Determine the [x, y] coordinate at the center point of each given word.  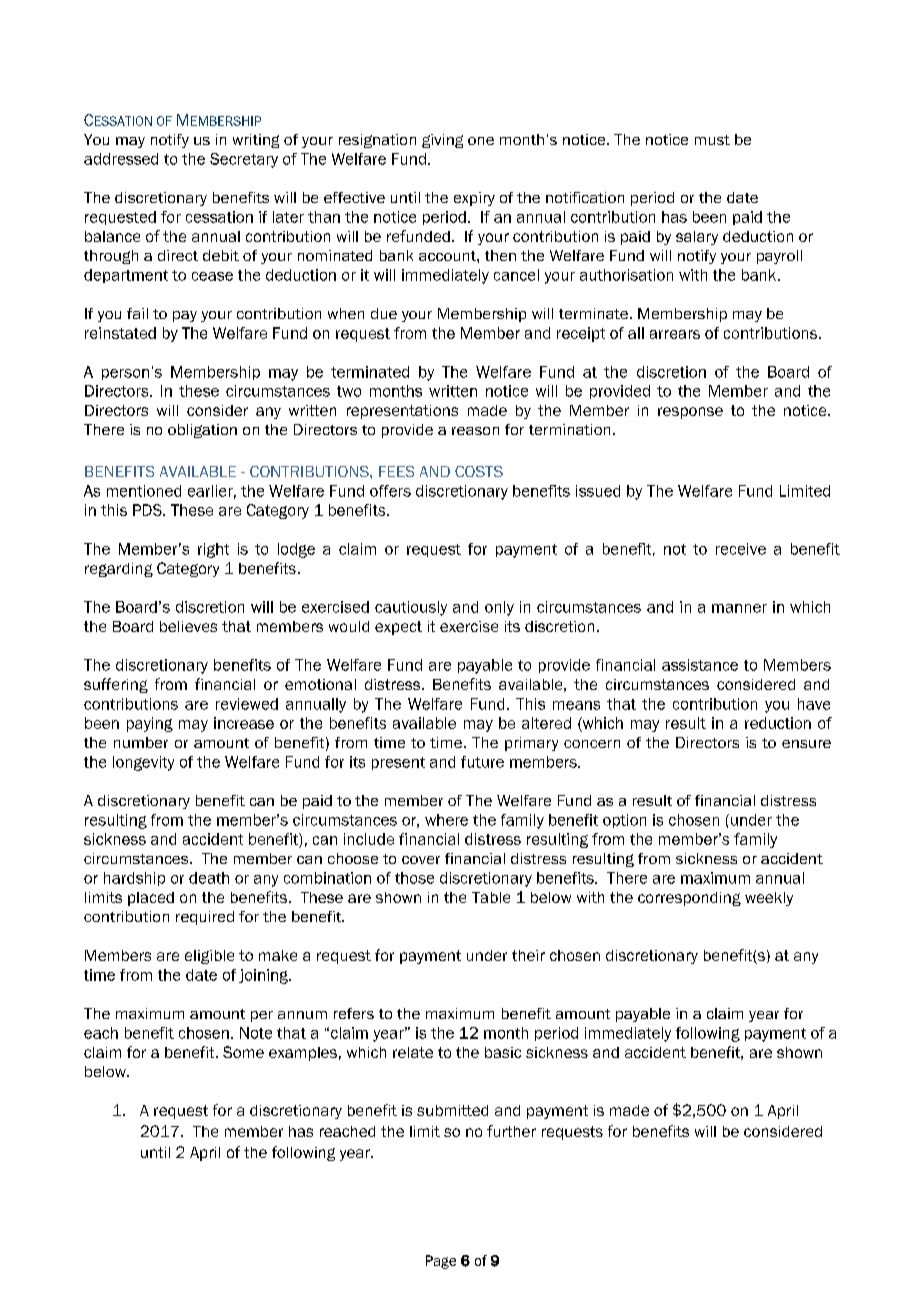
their [528, 955]
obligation [202, 431]
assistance [700, 665]
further [511, 1131]
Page [441, 1262]
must [712, 140]
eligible [209, 957]
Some [243, 1052]
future [482, 762]
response [690, 413]
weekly [769, 899]
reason [475, 431]
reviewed [247, 704]
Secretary [244, 160]
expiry [474, 199]
